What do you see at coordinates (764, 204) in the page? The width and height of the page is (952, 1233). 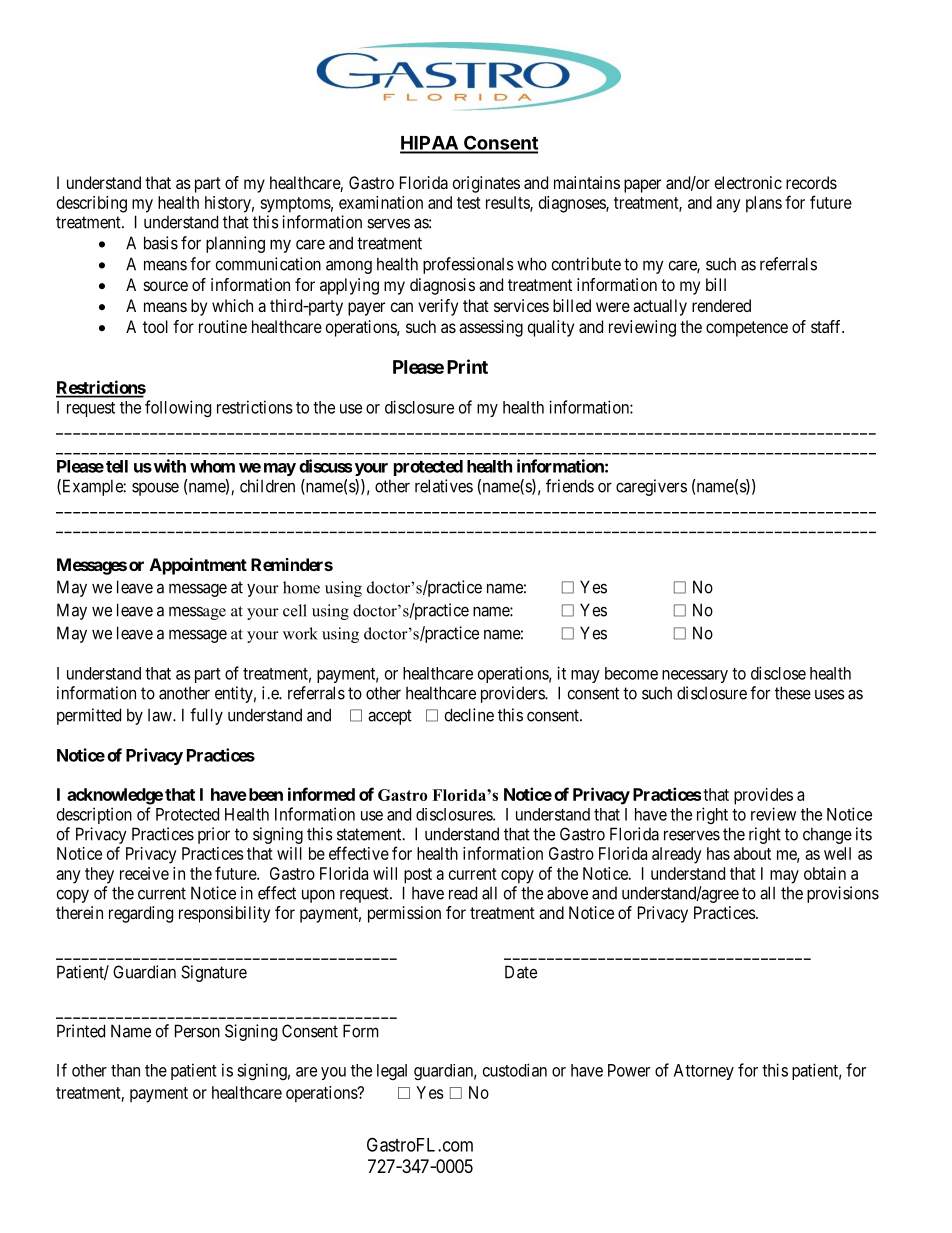 I see `plans` at bounding box center [764, 204].
